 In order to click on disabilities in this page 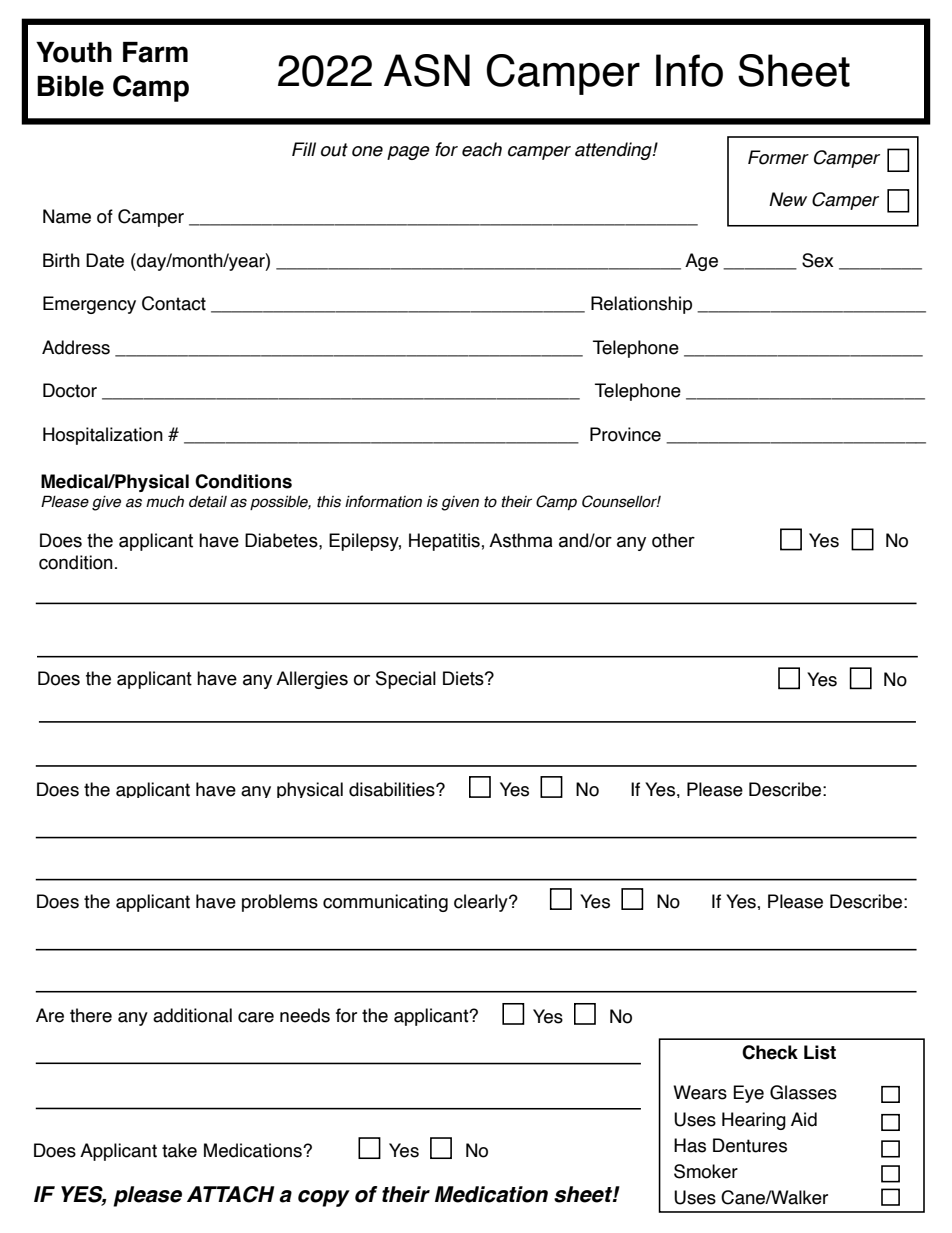, I will do `click(393, 789)`.
